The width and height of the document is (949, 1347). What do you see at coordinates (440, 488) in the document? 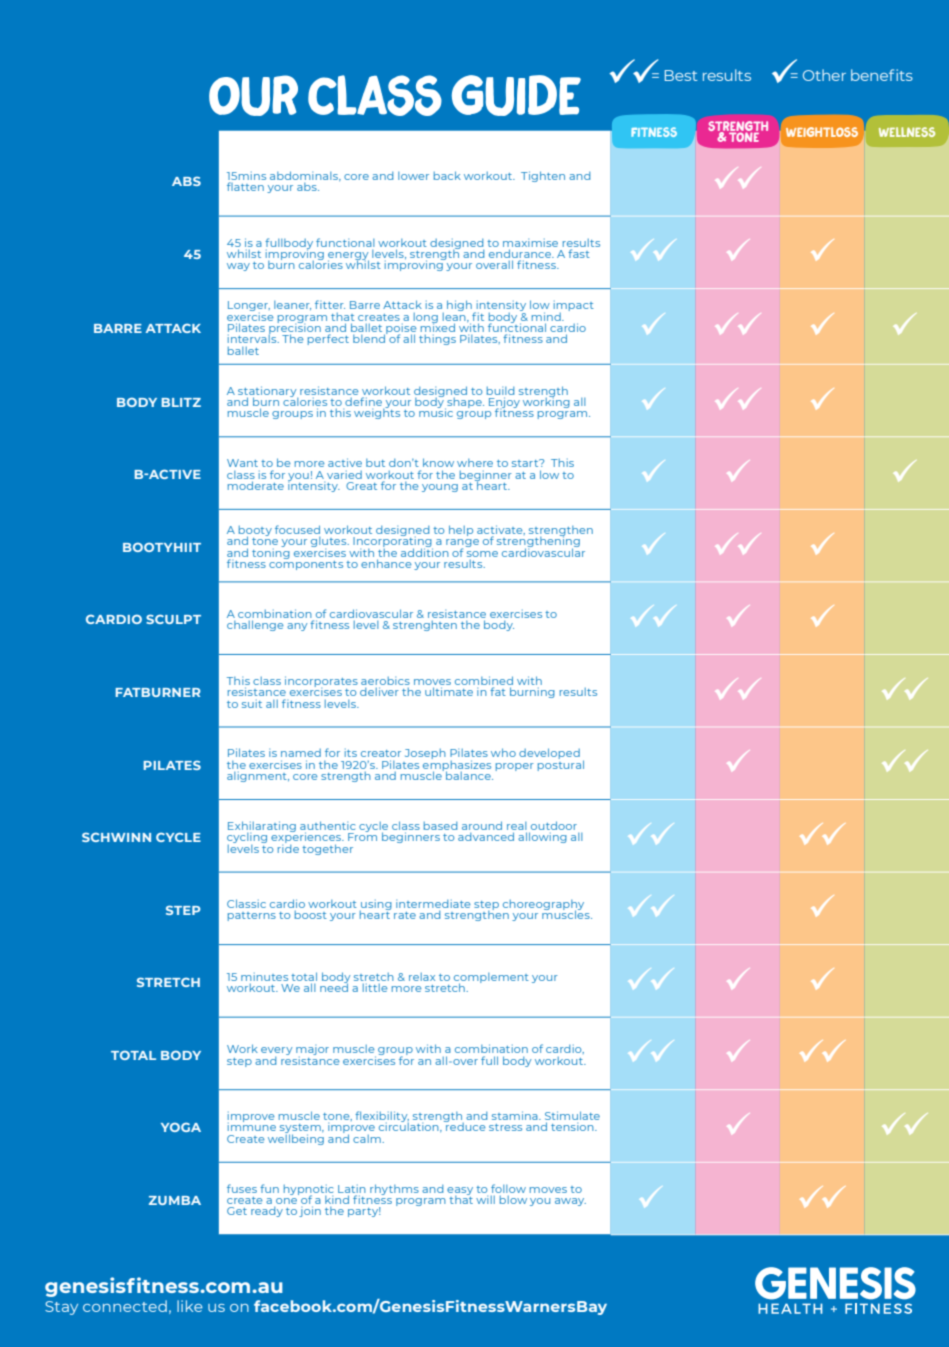
I see `young` at bounding box center [440, 488].
